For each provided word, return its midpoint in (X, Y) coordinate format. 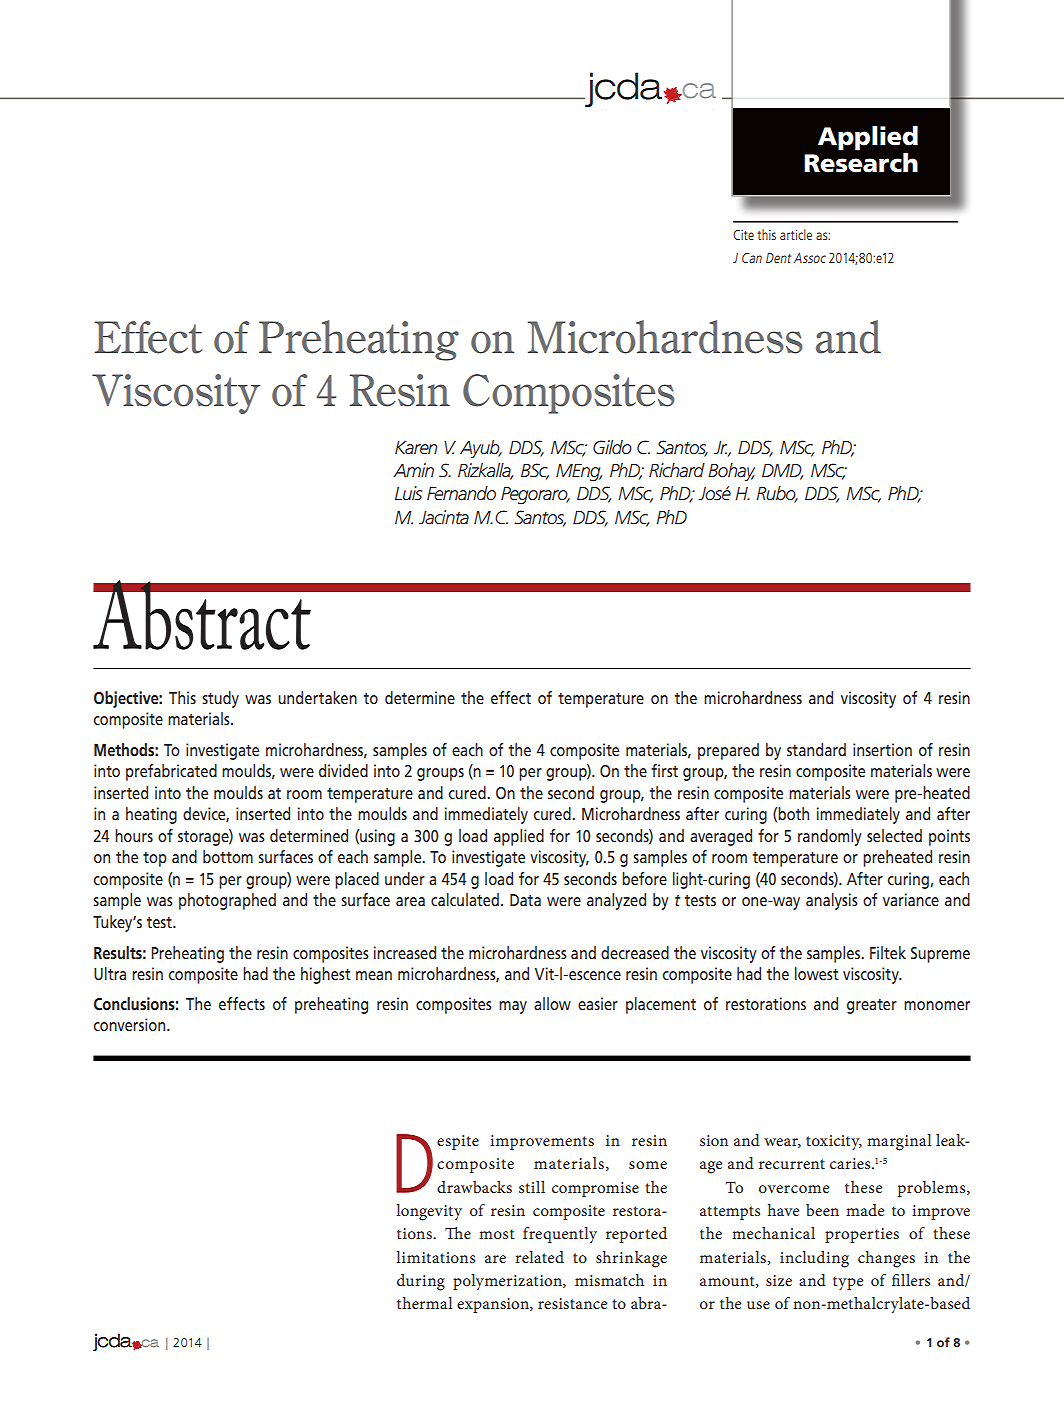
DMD (782, 472)
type (848, 1283)
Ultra (110, 973)
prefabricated (171, 772)
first (664, 770)
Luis (408, 493)
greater (872, 1006)
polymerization (508, 1282)
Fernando (461, 493)
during (421, 1282)
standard (816, 749)
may (513, 1007)
